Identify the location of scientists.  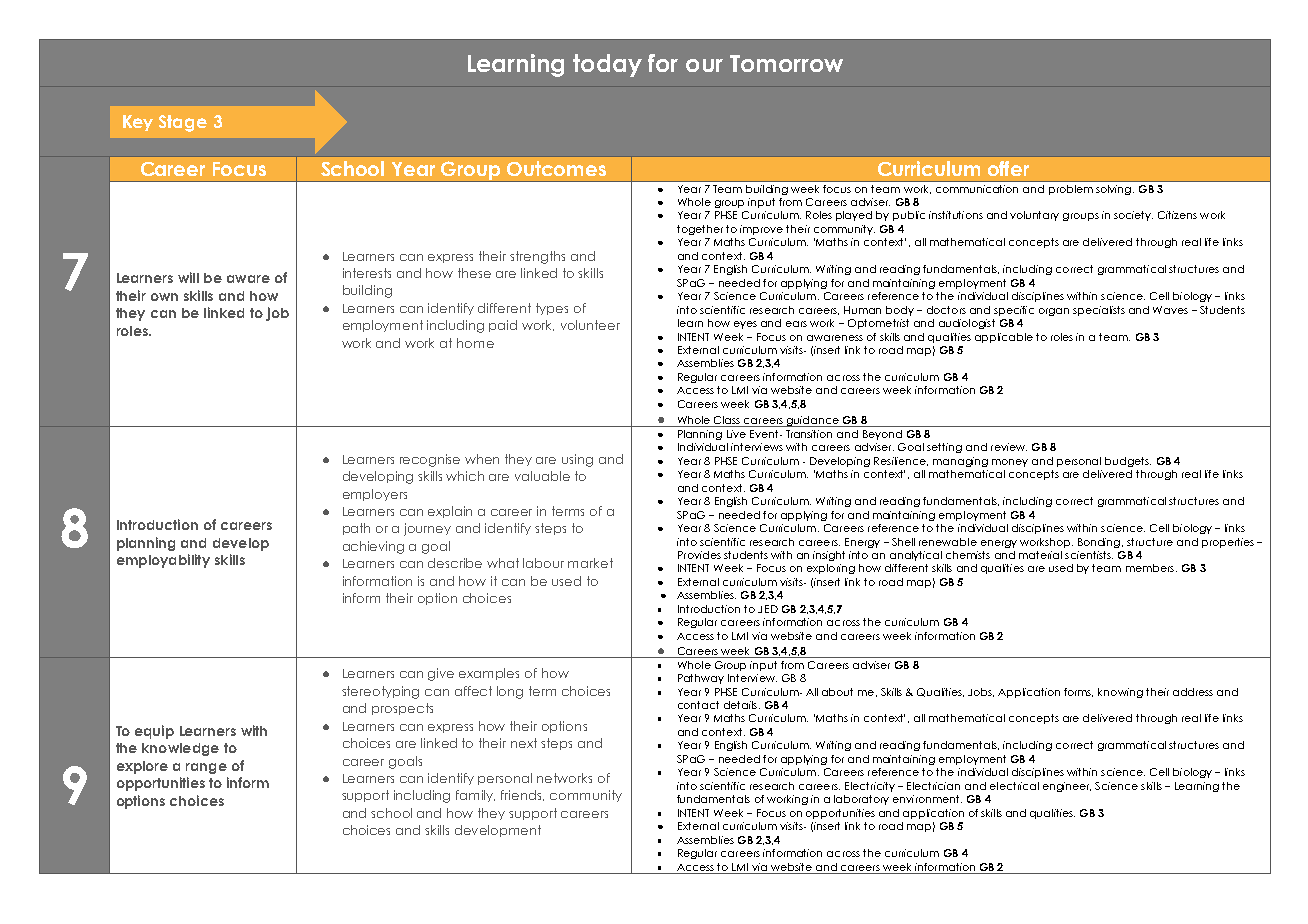
(1089, 555).
